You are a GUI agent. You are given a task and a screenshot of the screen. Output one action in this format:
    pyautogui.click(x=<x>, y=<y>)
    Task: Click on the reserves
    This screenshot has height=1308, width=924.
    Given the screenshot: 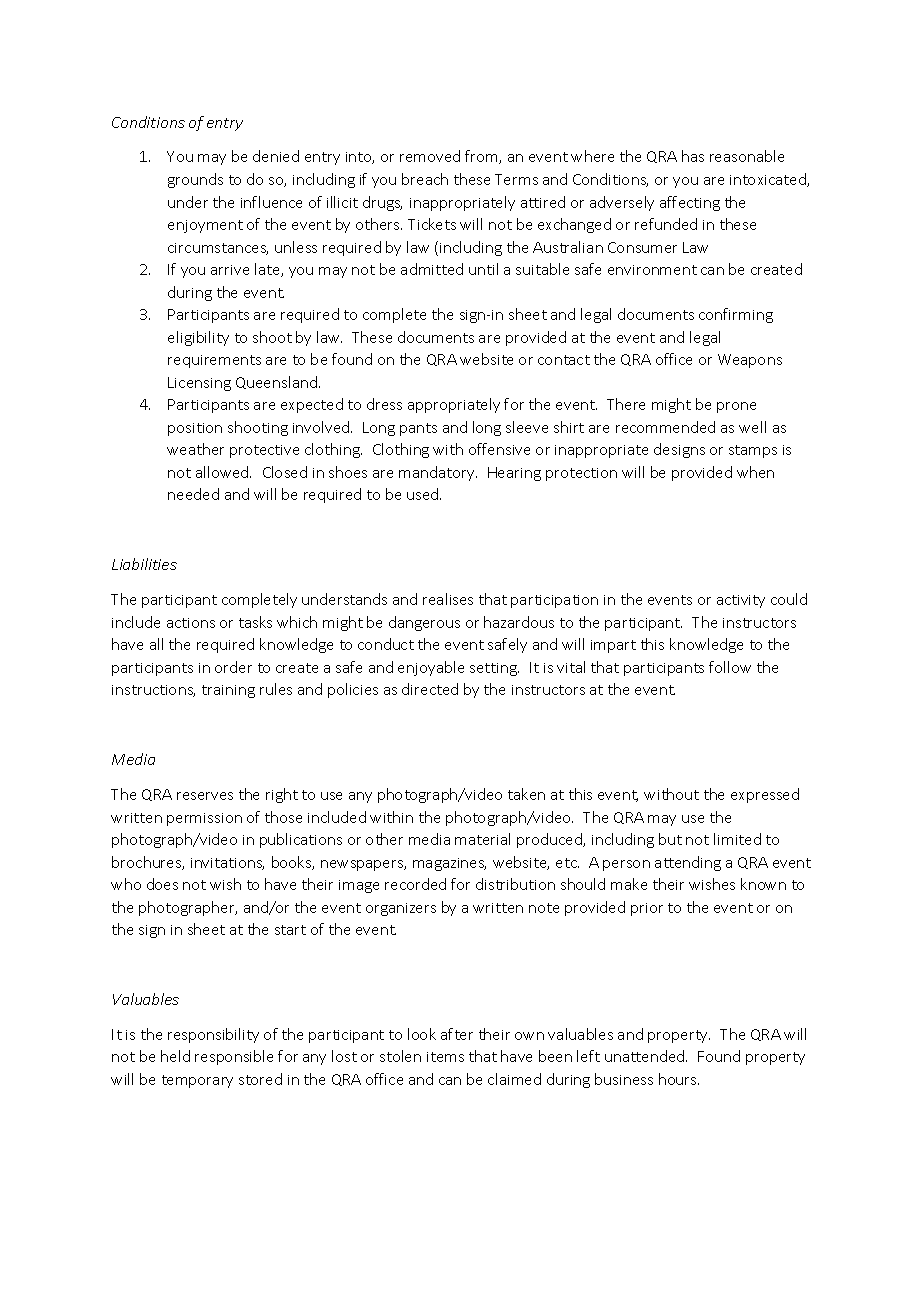 What is the action you would take?
    pyautogui.click(x=205, y=796)
